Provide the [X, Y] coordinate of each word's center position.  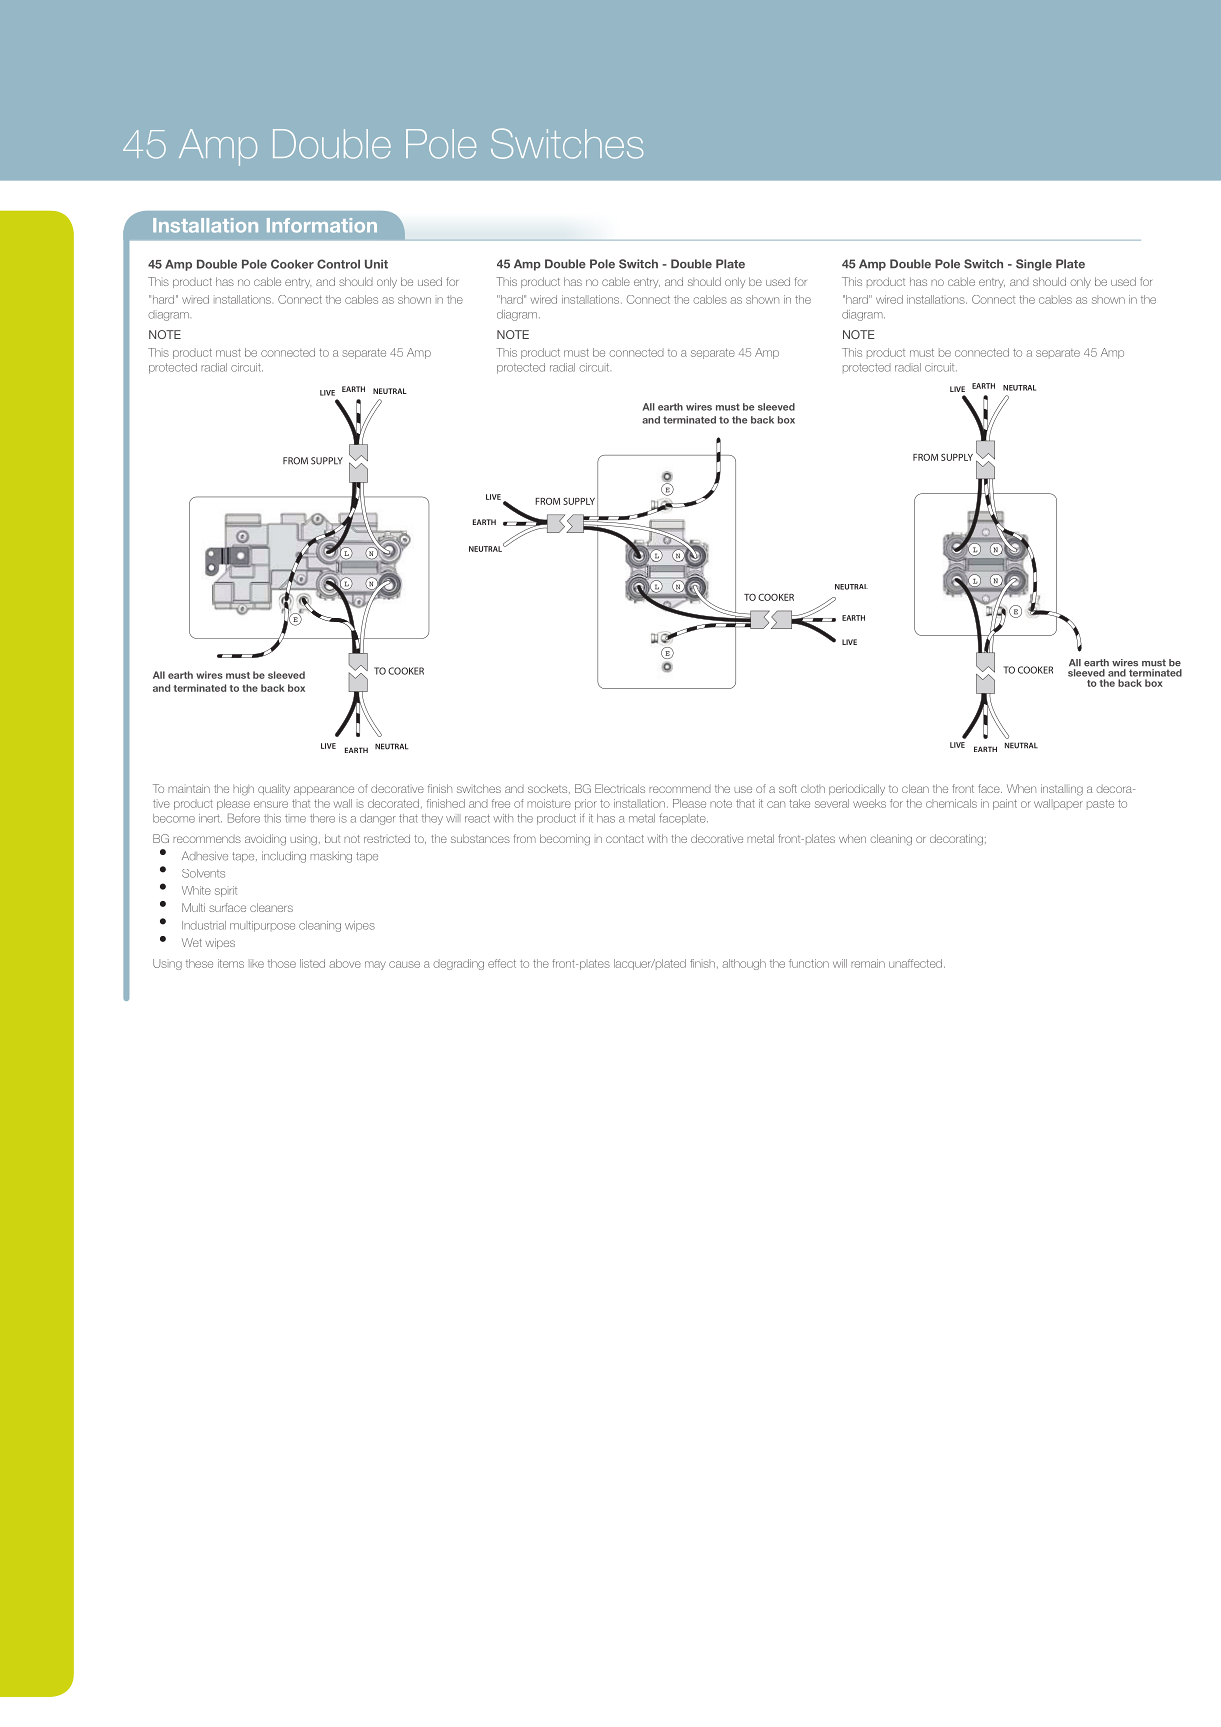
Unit [376, 264]
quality [274, 789]
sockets [549, 789]
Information [322, 225]
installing [1062, 790]
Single [1034, 265]
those [282, 963]
